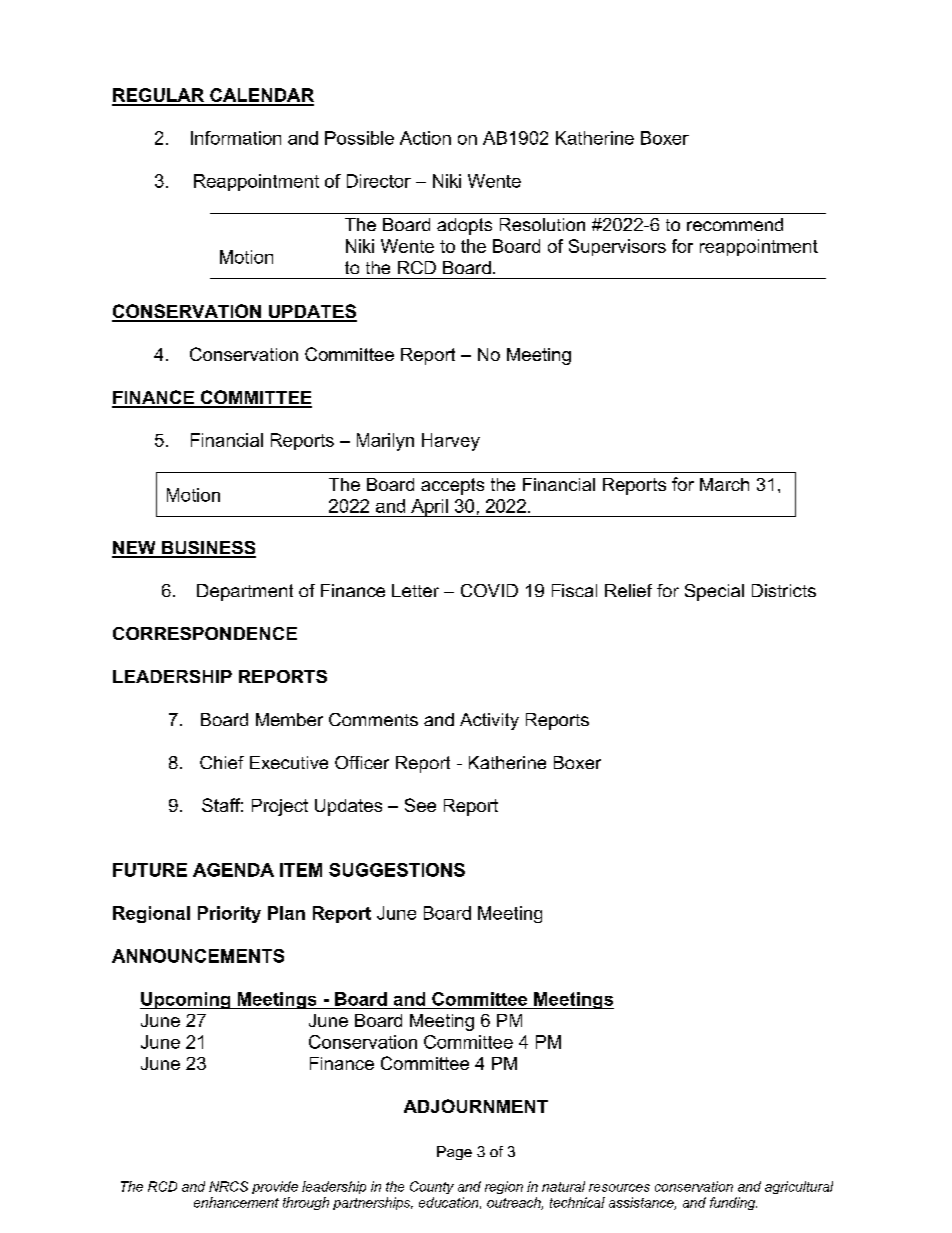 This screenshot has height=1233, width=952. What do you see at coordinates (454, 1153) in the screenshot?
I see `Page` at bounding box center [454, 1153].
